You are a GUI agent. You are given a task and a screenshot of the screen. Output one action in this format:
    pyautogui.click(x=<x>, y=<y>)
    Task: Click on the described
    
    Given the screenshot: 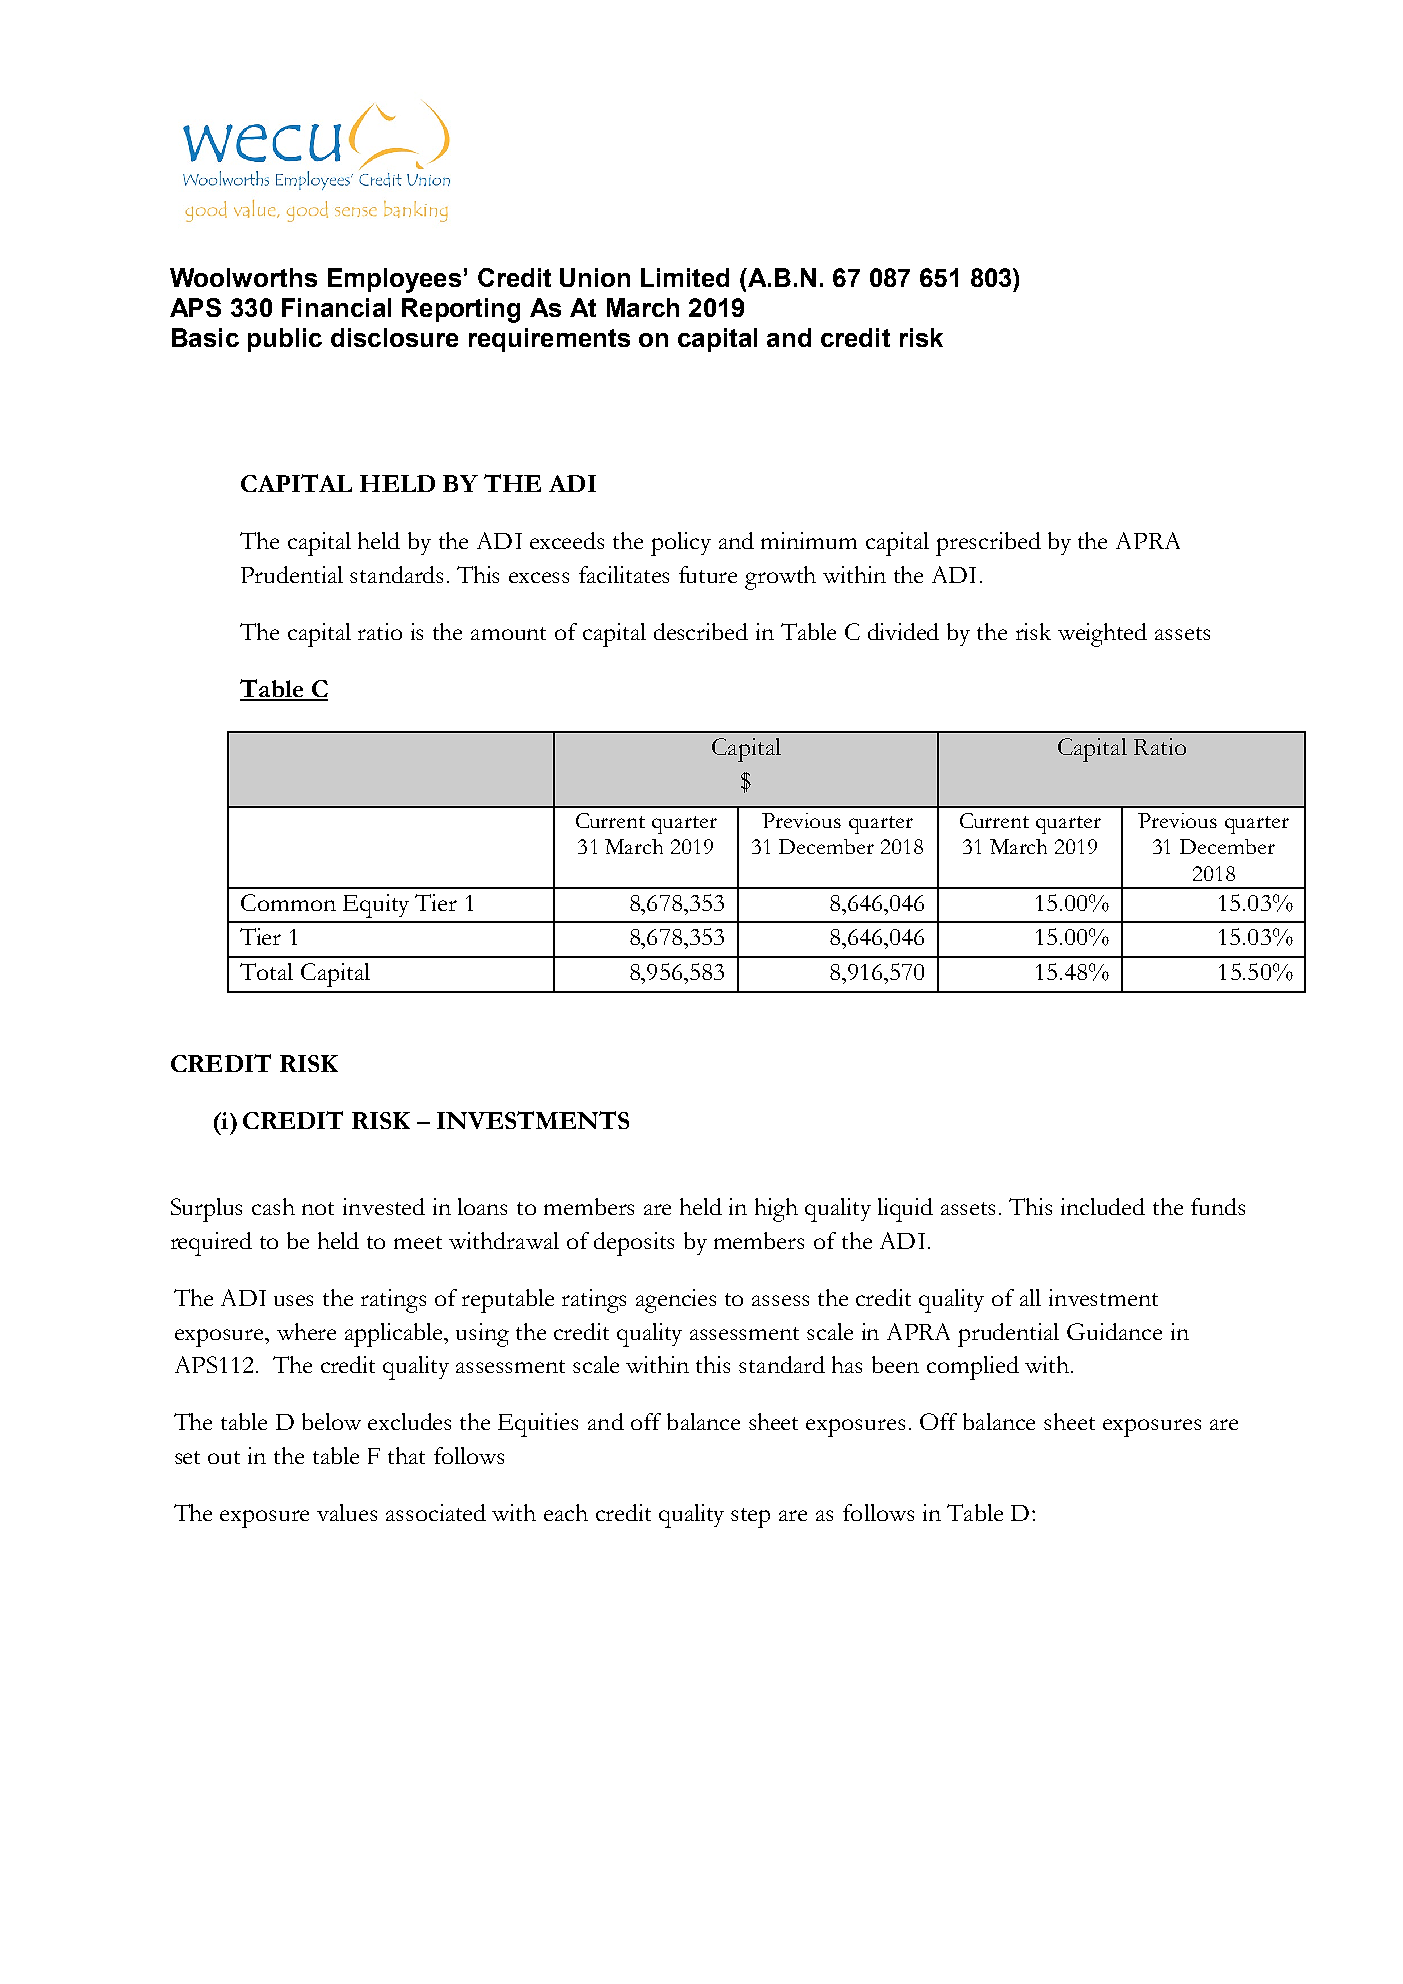 What is the action you would take?
    pyautogui.click(x=701, y=631)
